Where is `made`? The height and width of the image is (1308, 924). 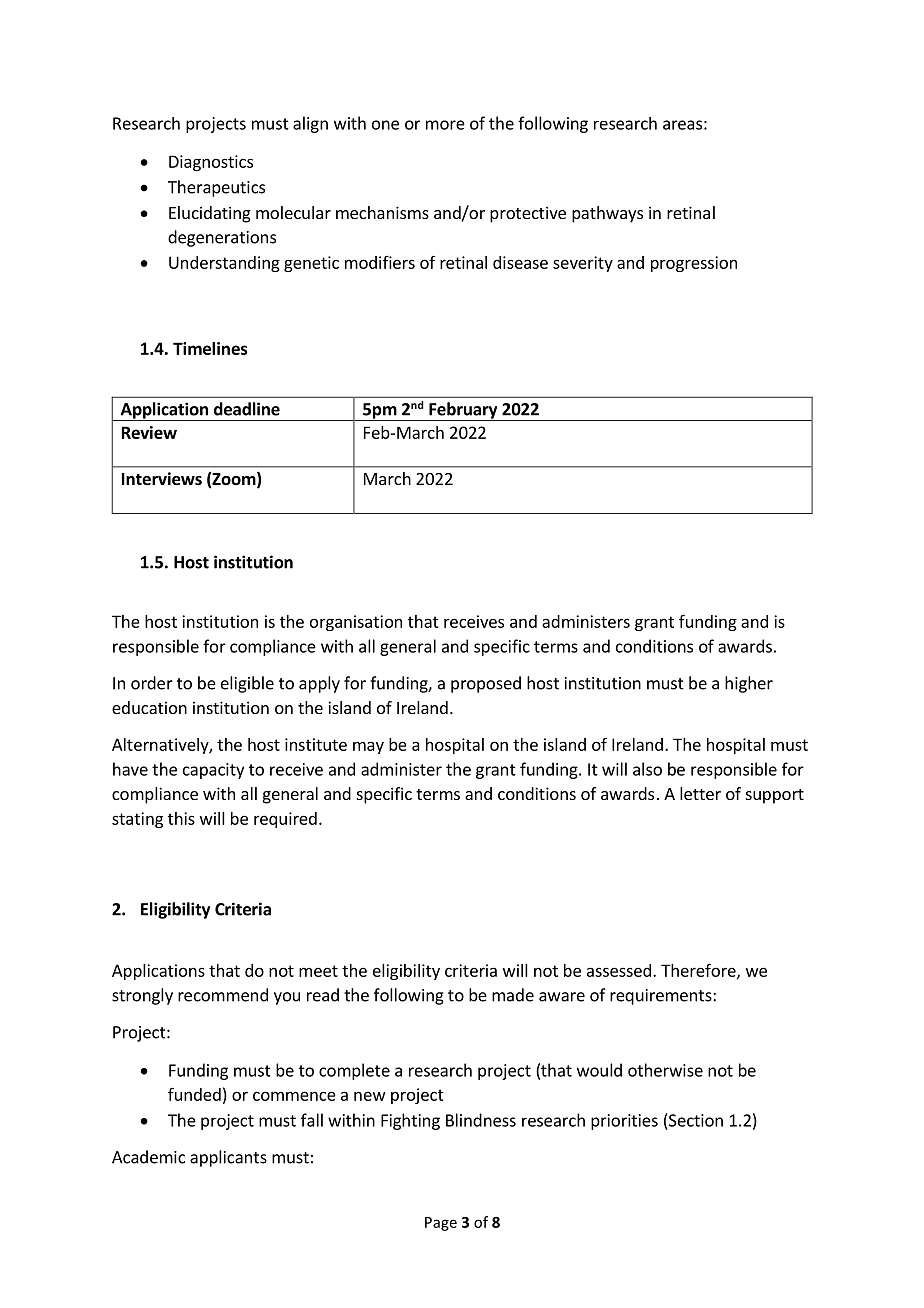 made is located at coordinates (513, 995).
